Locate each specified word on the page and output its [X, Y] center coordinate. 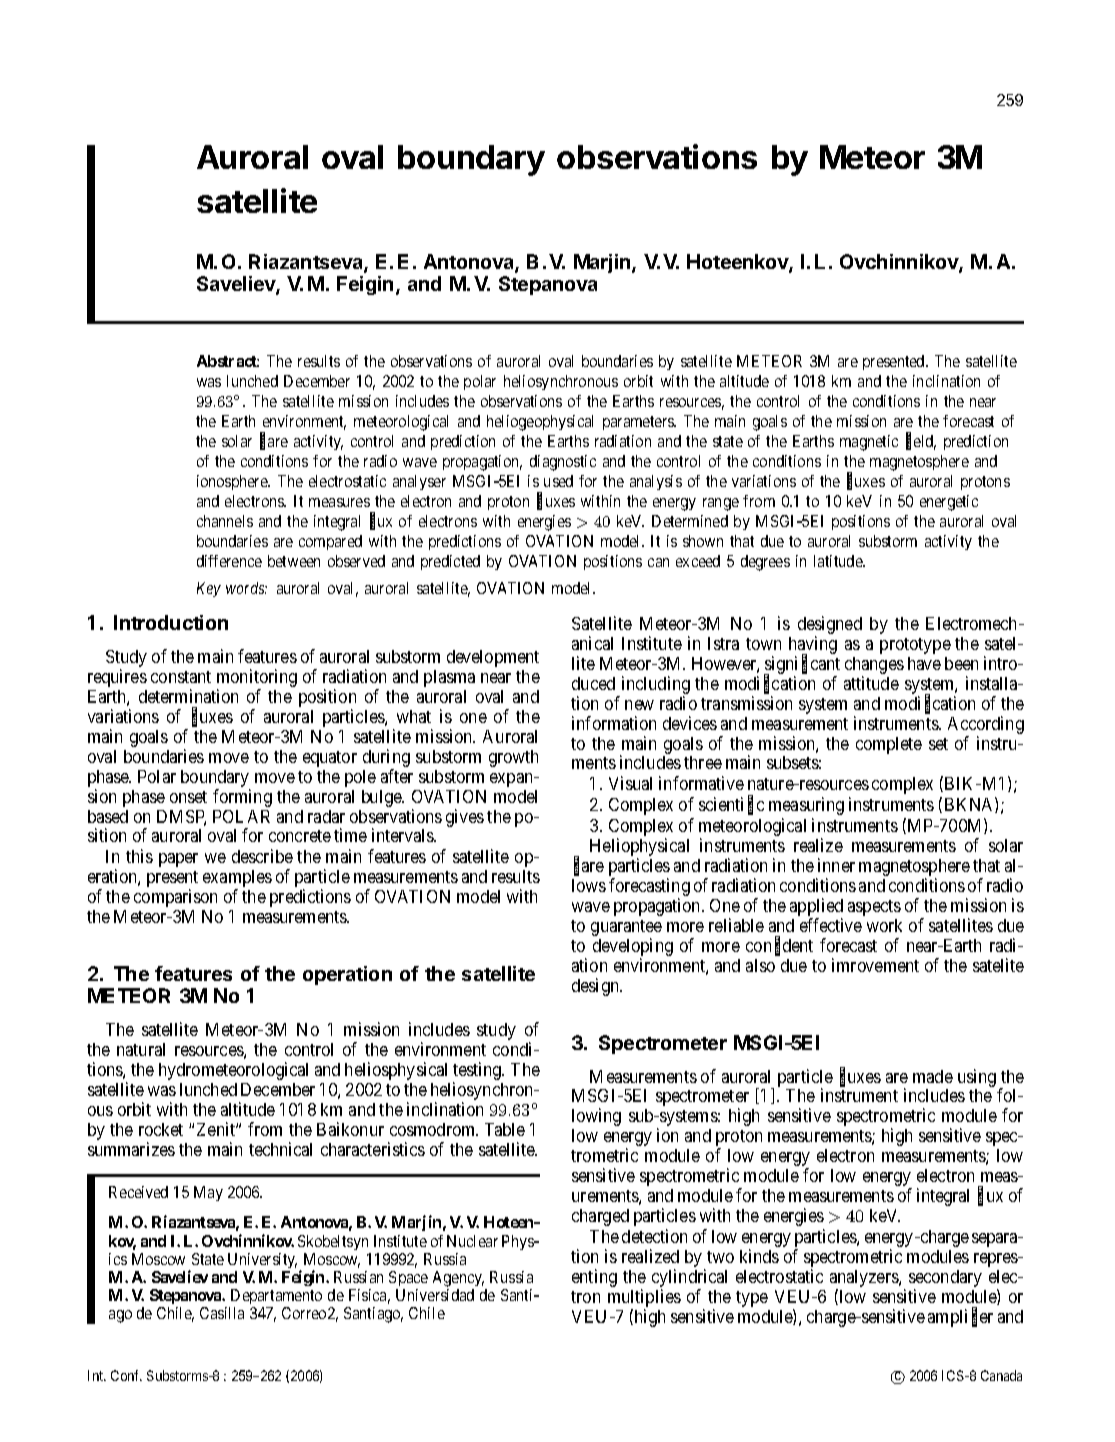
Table [505, 1129]
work [884, 925]
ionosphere [233, 482]
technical [280, 1149]
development [493, 658]
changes [874, 667]
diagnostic [563, 463]
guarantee [626, 929]
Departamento [275, 1298]
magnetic [869, 443]
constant [181, 677]
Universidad [435, 1295]
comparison [175, 898]
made [933, 1076]
